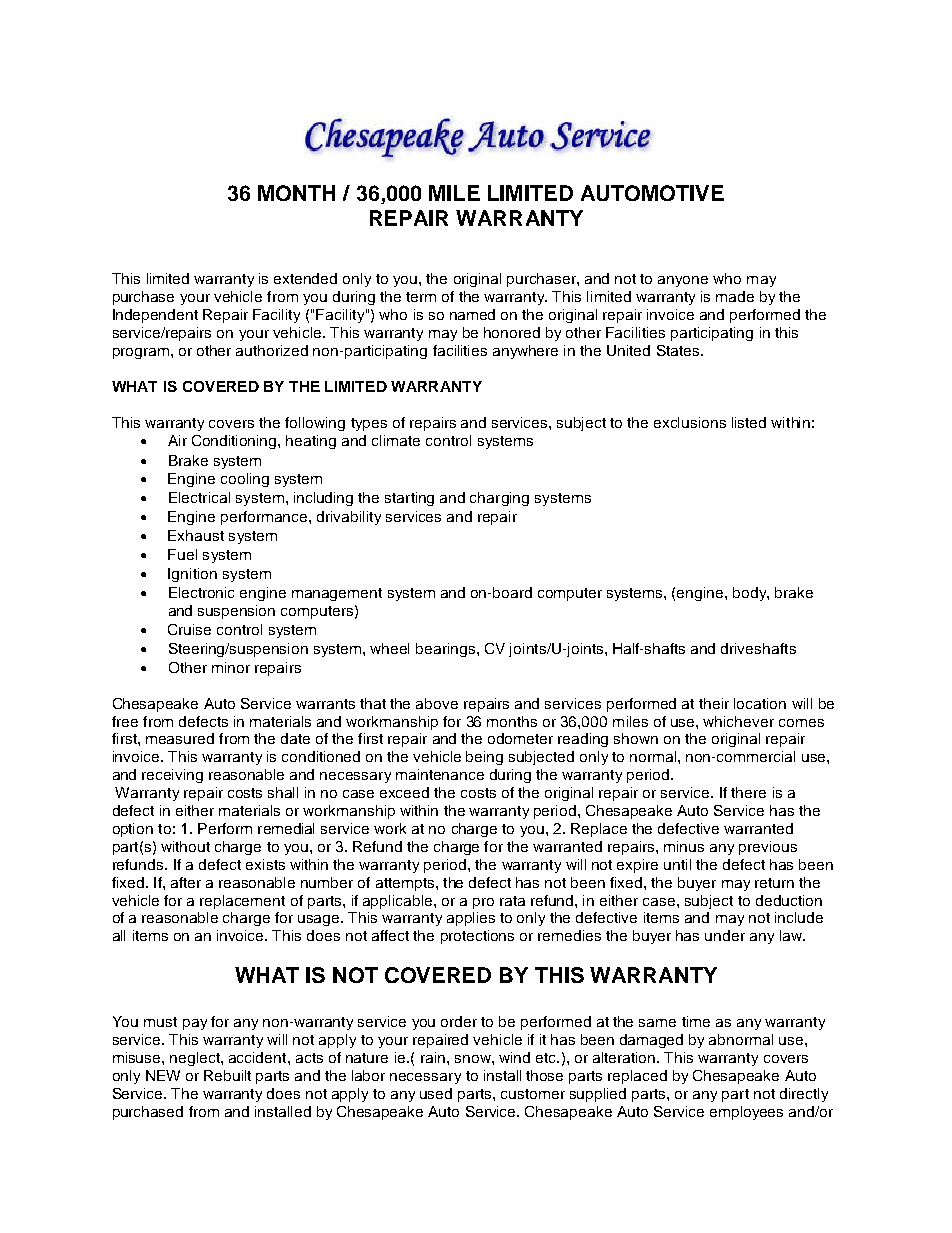 The height and width of the screenshot is (1233, 952). I want to click on made, so click(735, 296).
